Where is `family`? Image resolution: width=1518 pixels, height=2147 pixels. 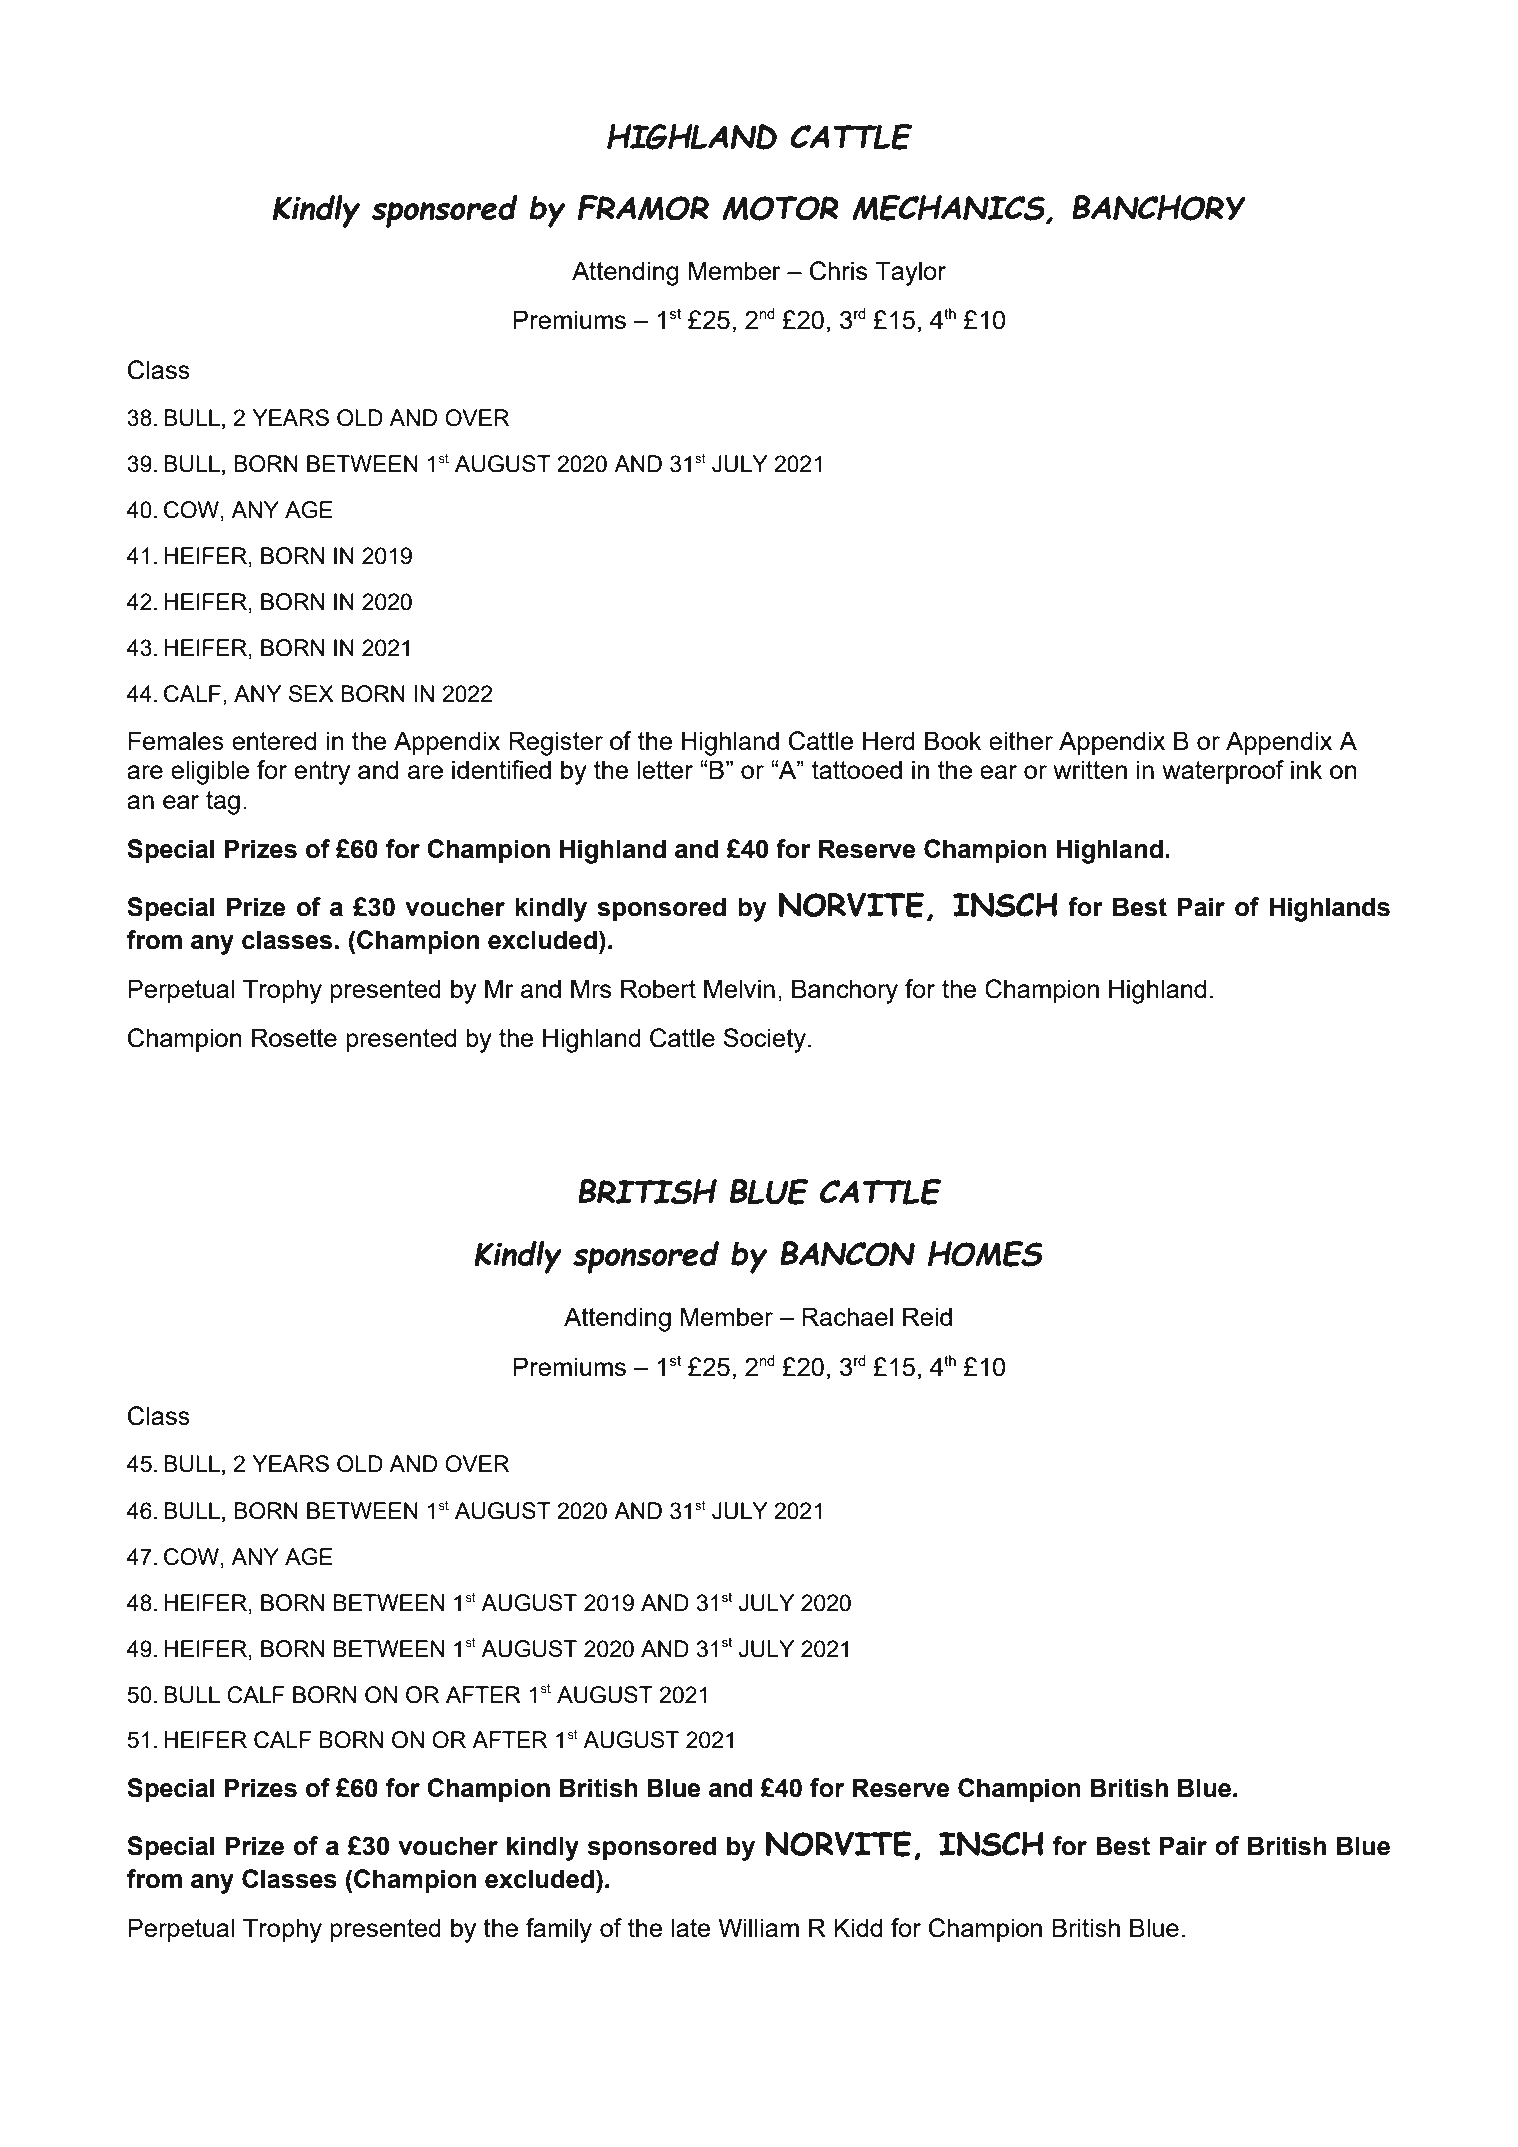 family is located at coordinates (559, 1930).
